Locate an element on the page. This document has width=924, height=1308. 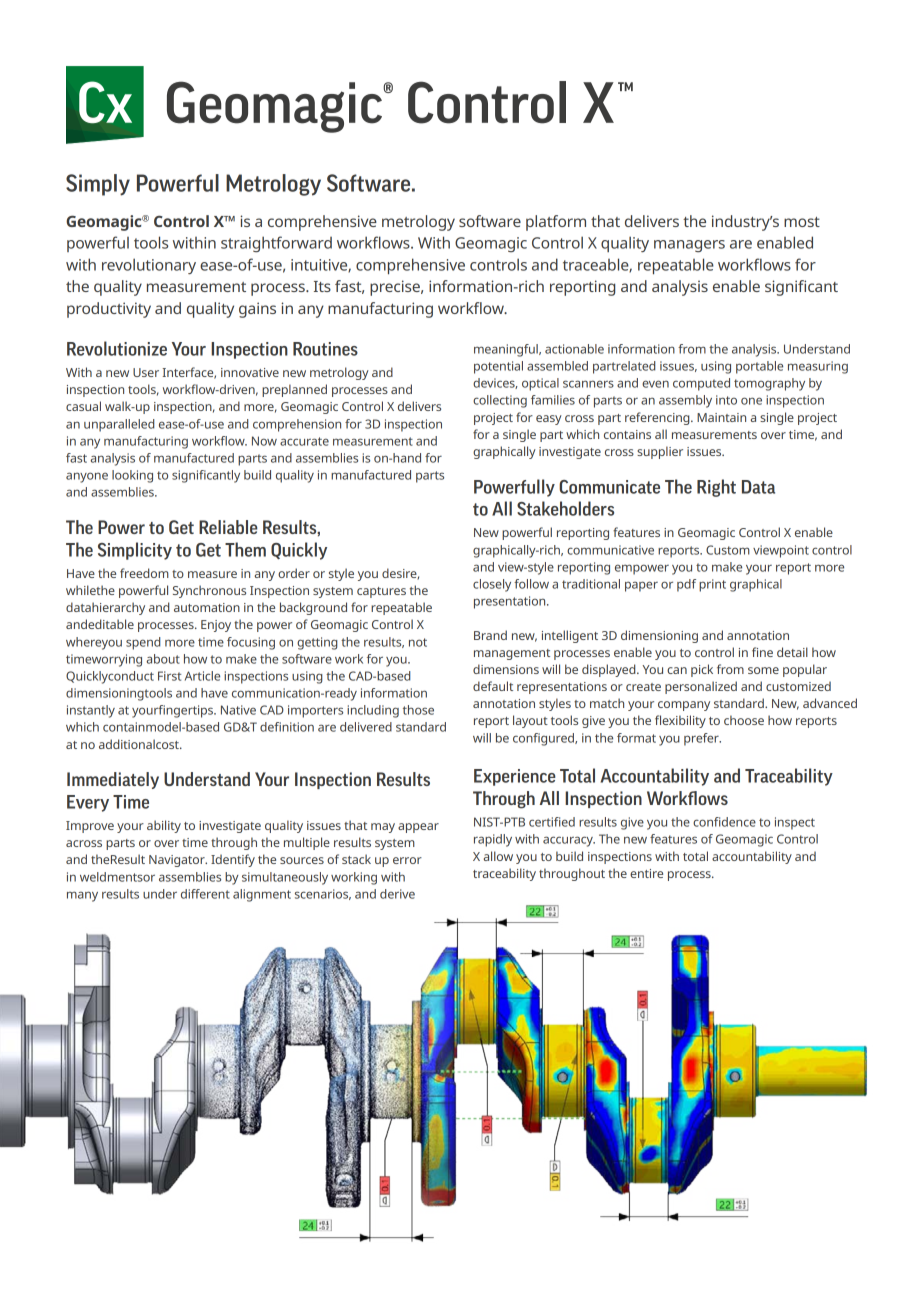
Simplicity is located at coordinates (135, 551).
